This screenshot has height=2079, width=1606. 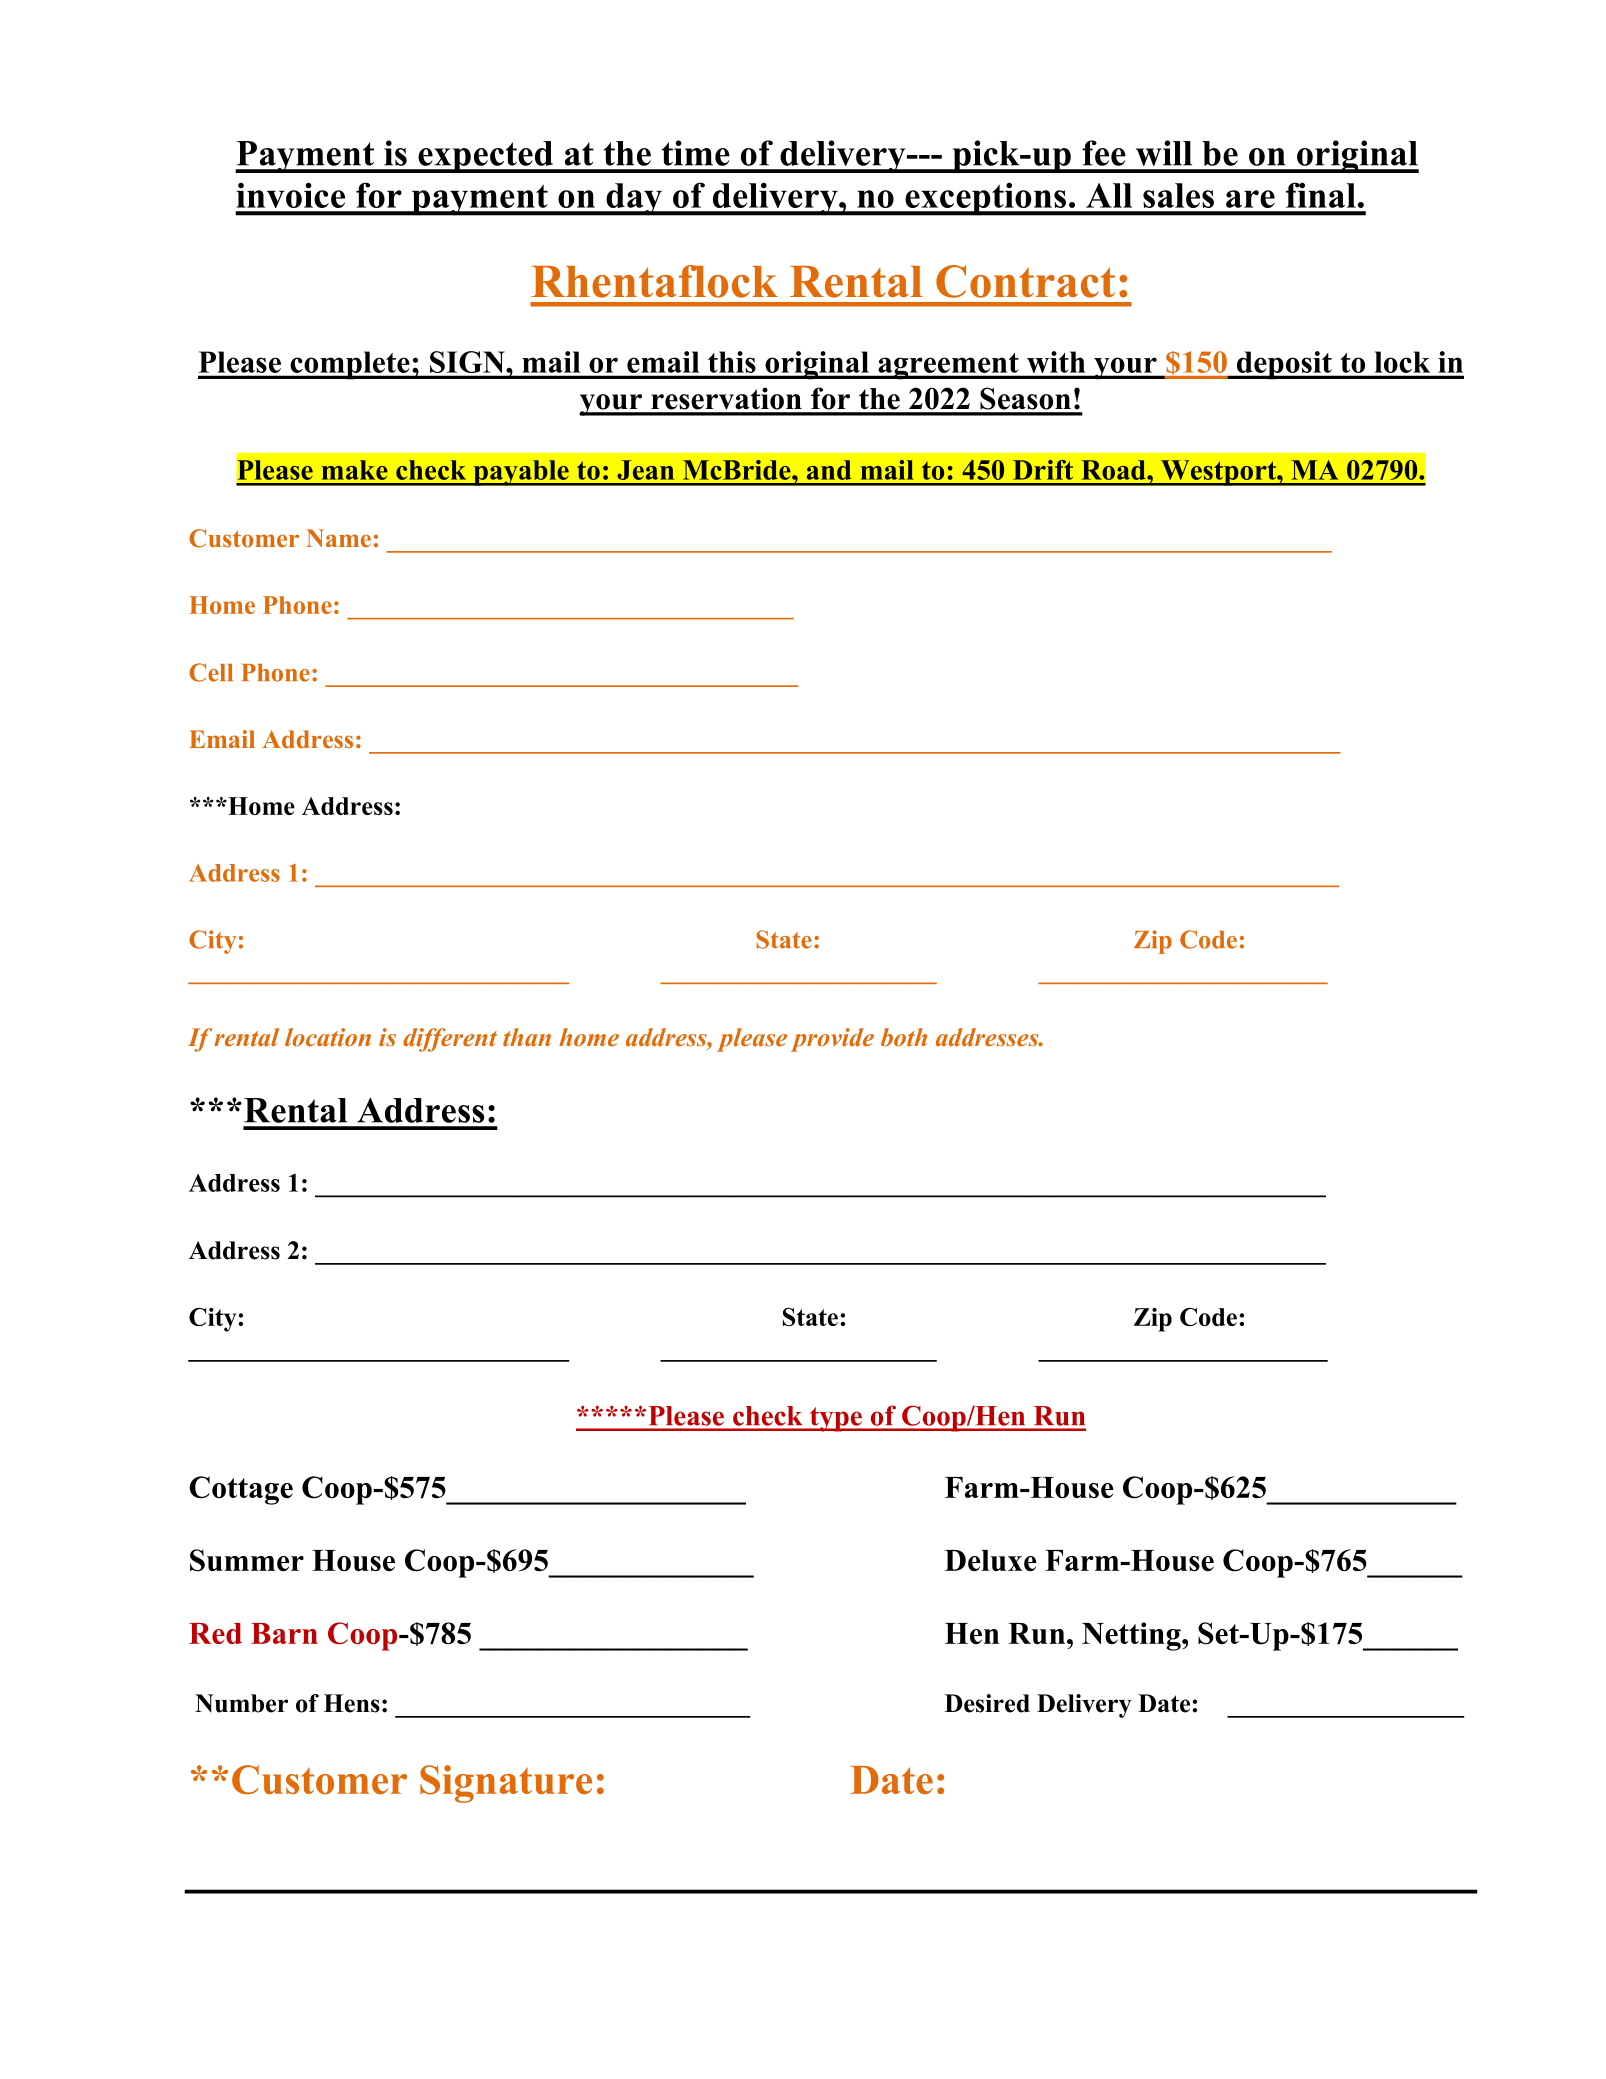 I want to click on will, so click(x=1164, y=153).
